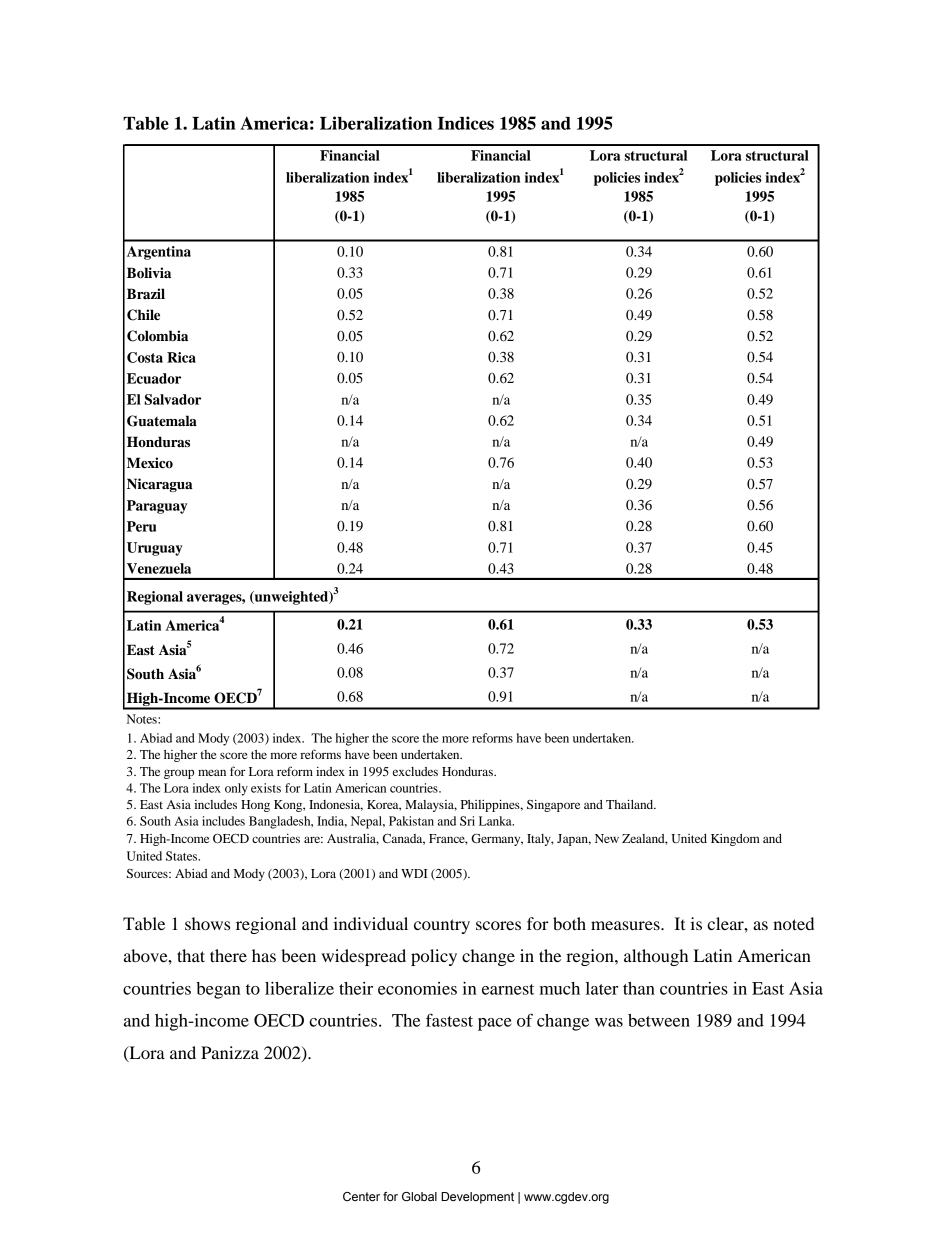  Describe the element at coordinates (467, 821) in the screenshot. I see `Sri` at that location.
